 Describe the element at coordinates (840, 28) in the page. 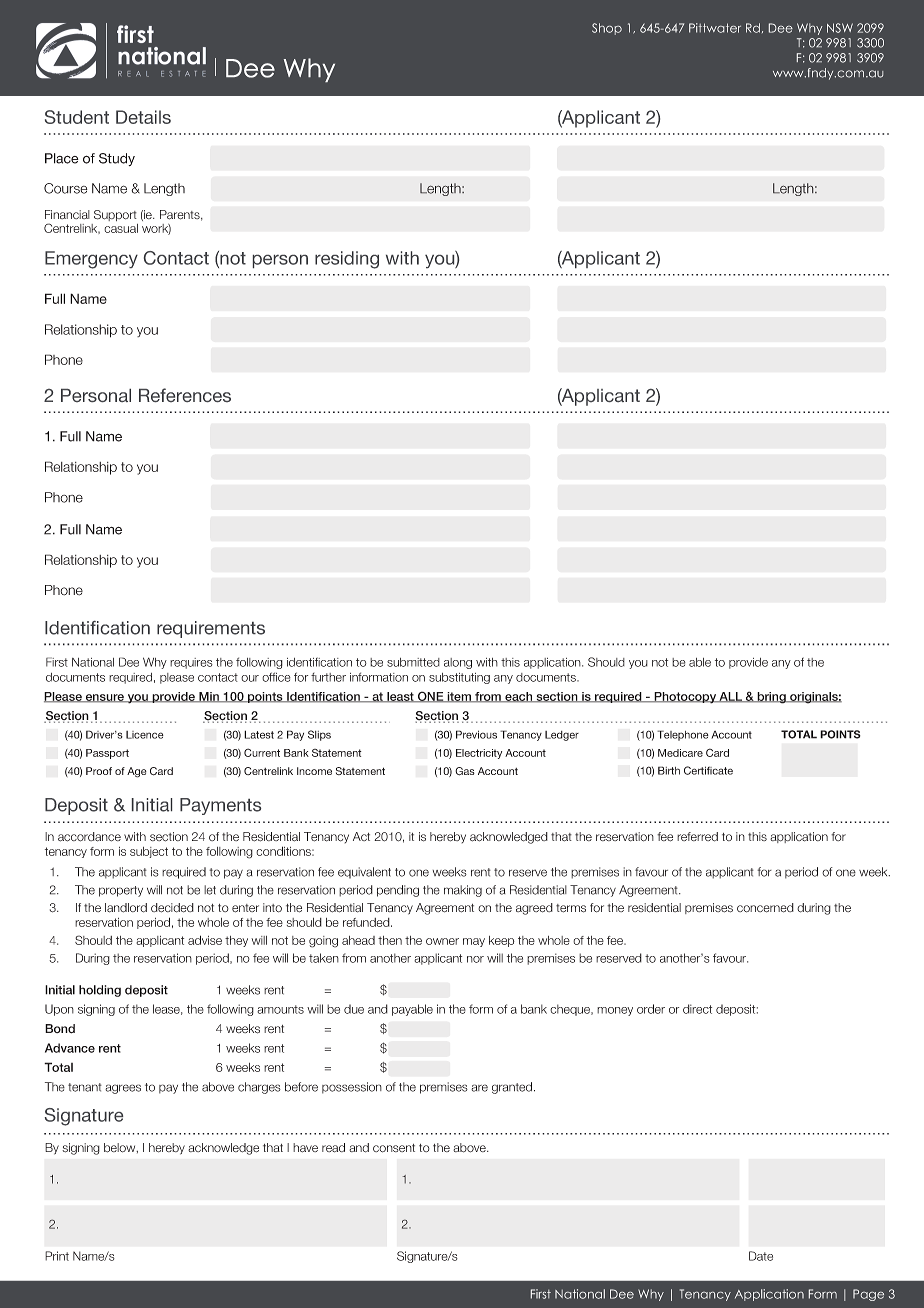

I see `NSW` at that location.
